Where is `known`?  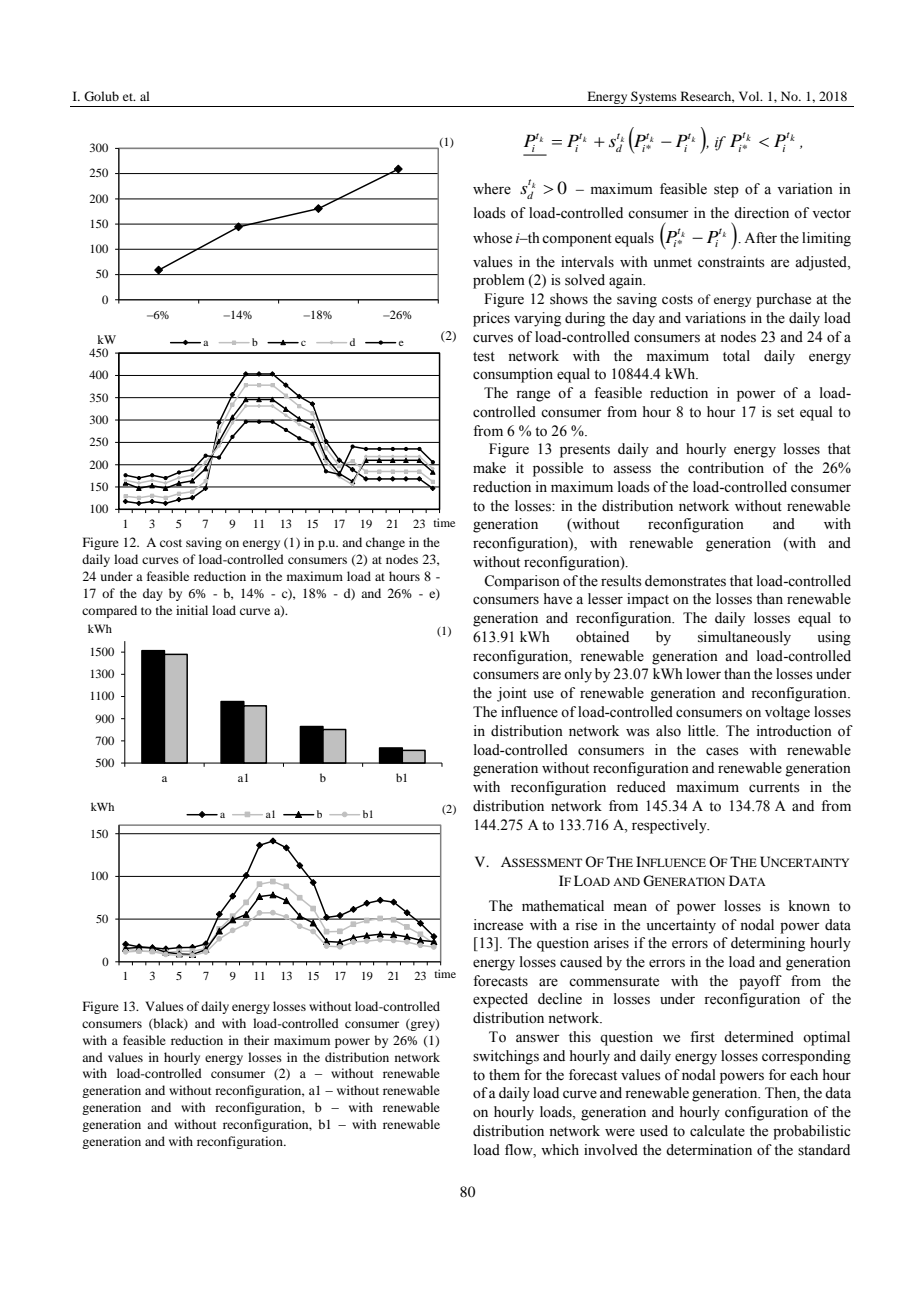 known is located at coordinates (809, 906).
